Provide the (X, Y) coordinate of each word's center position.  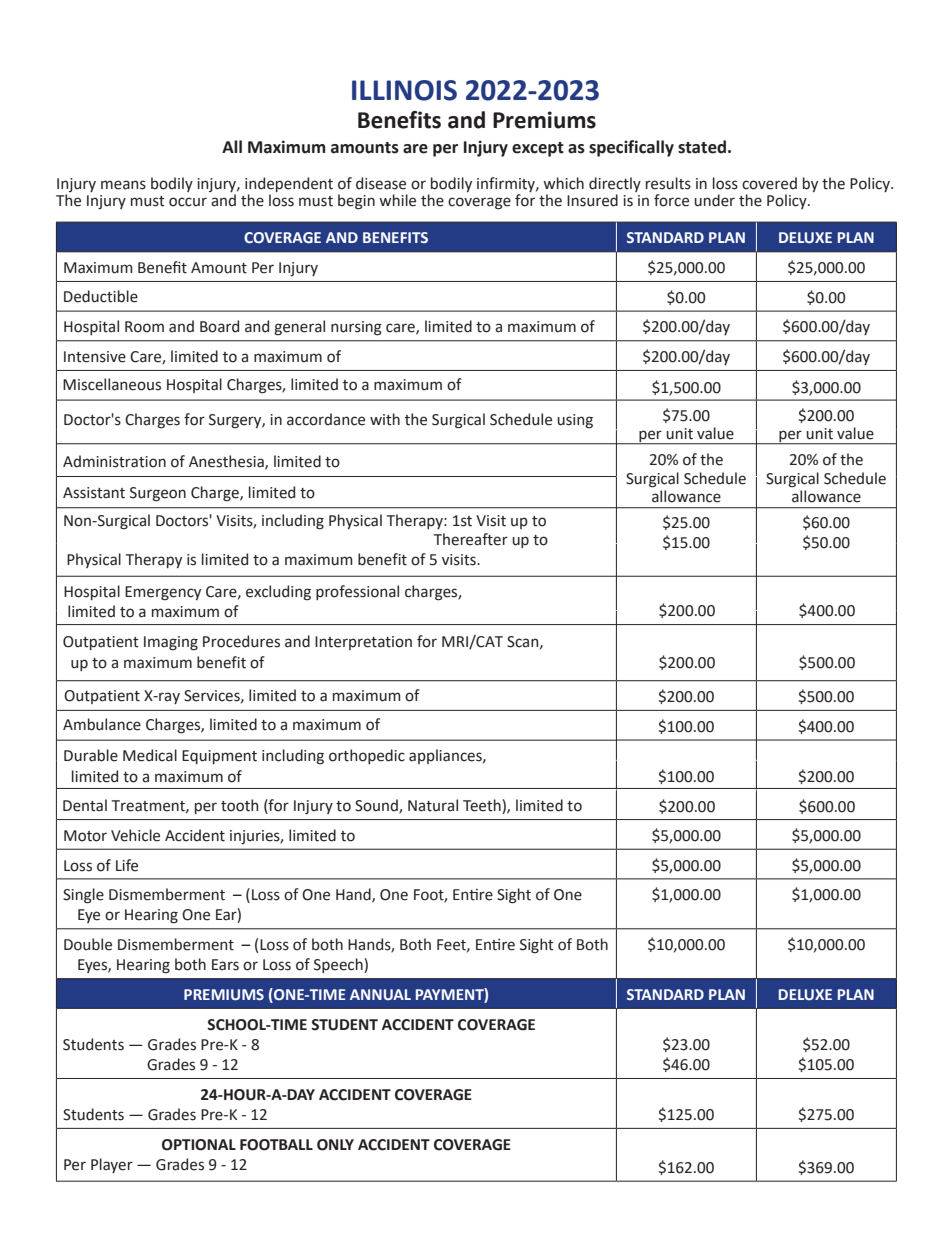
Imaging (171, 643)
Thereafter (471, 539)
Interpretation (363, 643)
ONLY (335, 1145)
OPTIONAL (199, 1145)
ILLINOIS (404, 90)
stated (702, 147)
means (123, 185)
